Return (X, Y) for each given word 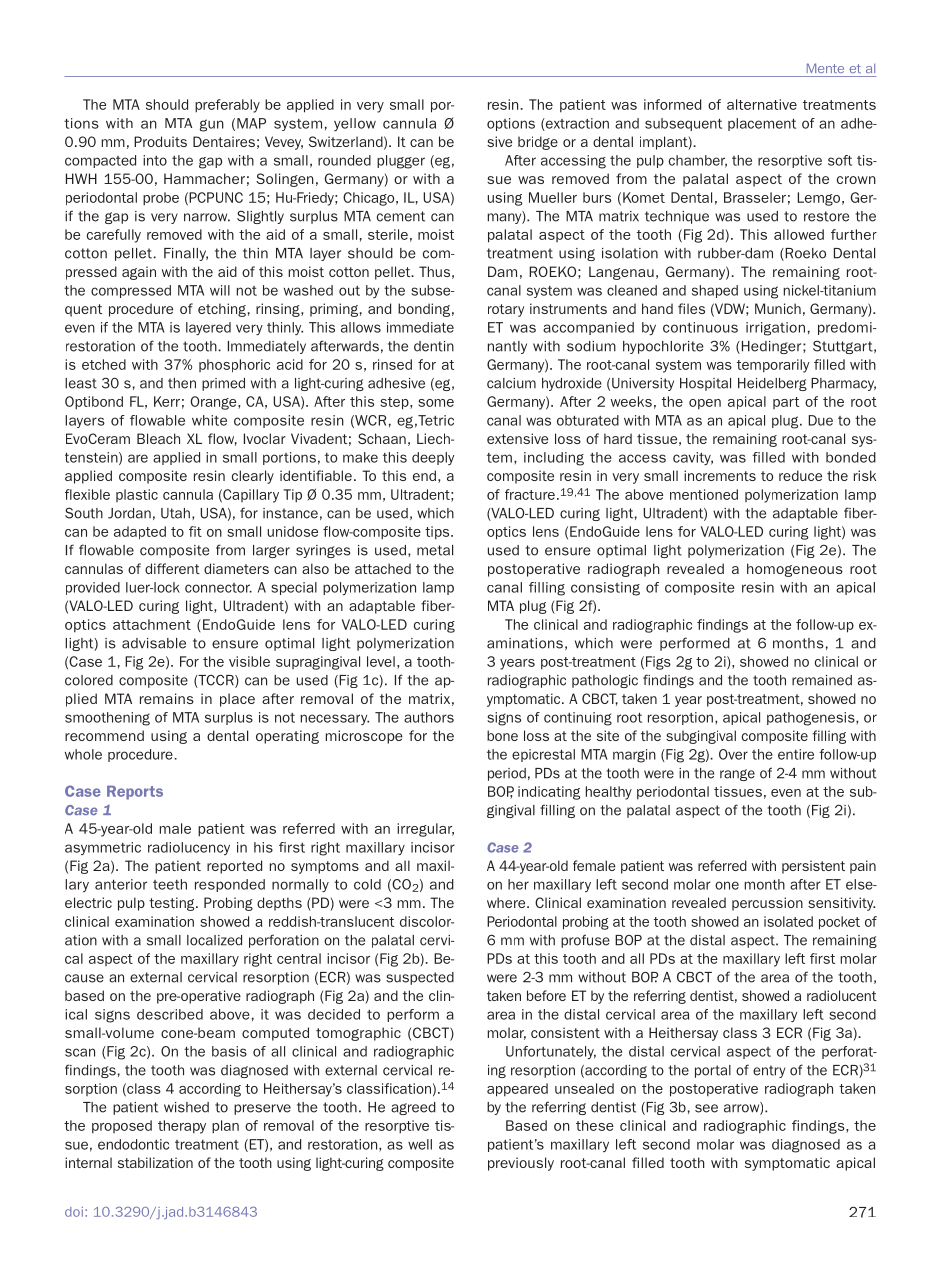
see (706, 1108)
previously (521, 1164)
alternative (762, 104)
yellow (355, 124)
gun (211, 125)
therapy (182, 1127)
